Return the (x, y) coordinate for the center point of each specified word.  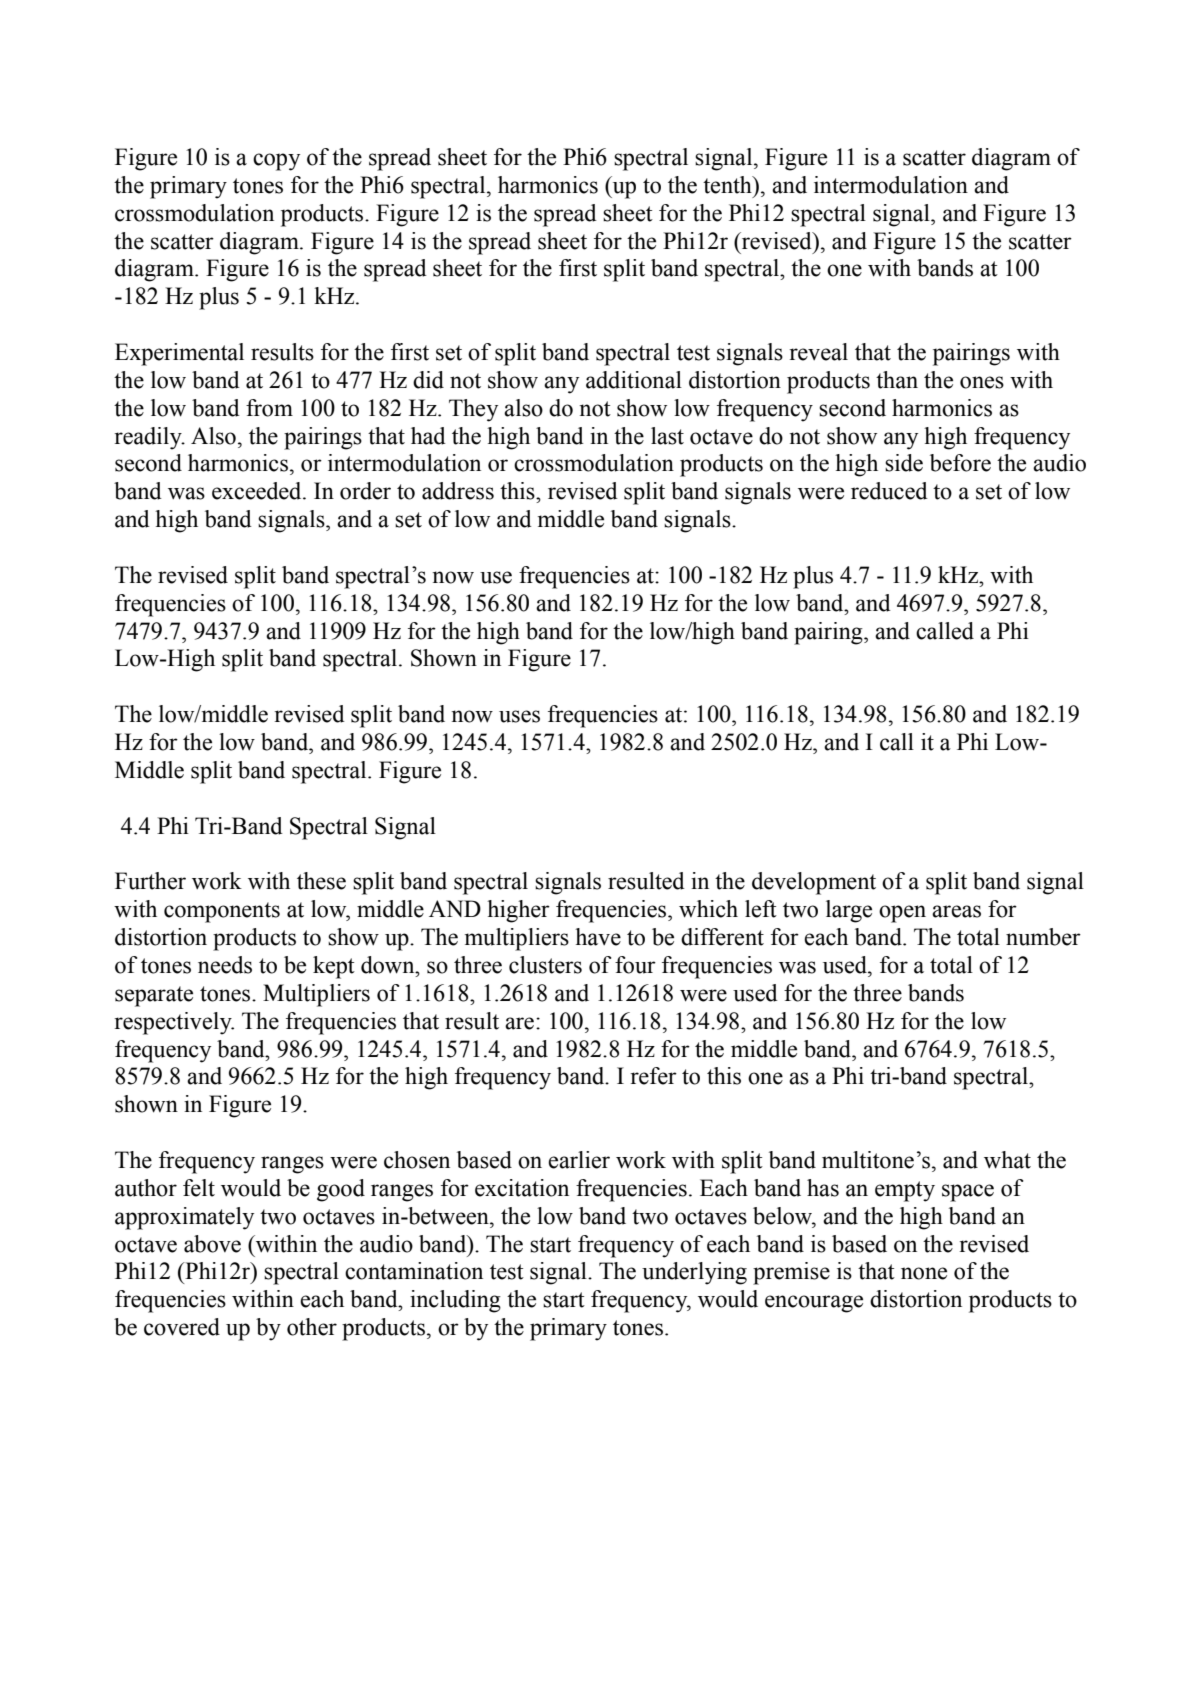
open (902, 914)
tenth (728, 185)
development (814, 883)
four (635, 965)
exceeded (258, 491)
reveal (819, 352)
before (960, 463)
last (667, 436)
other (312, 1327)
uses (519, 716)
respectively (174, 1023)
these (321, 881)
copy (276, 162)
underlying (694, 1273)
